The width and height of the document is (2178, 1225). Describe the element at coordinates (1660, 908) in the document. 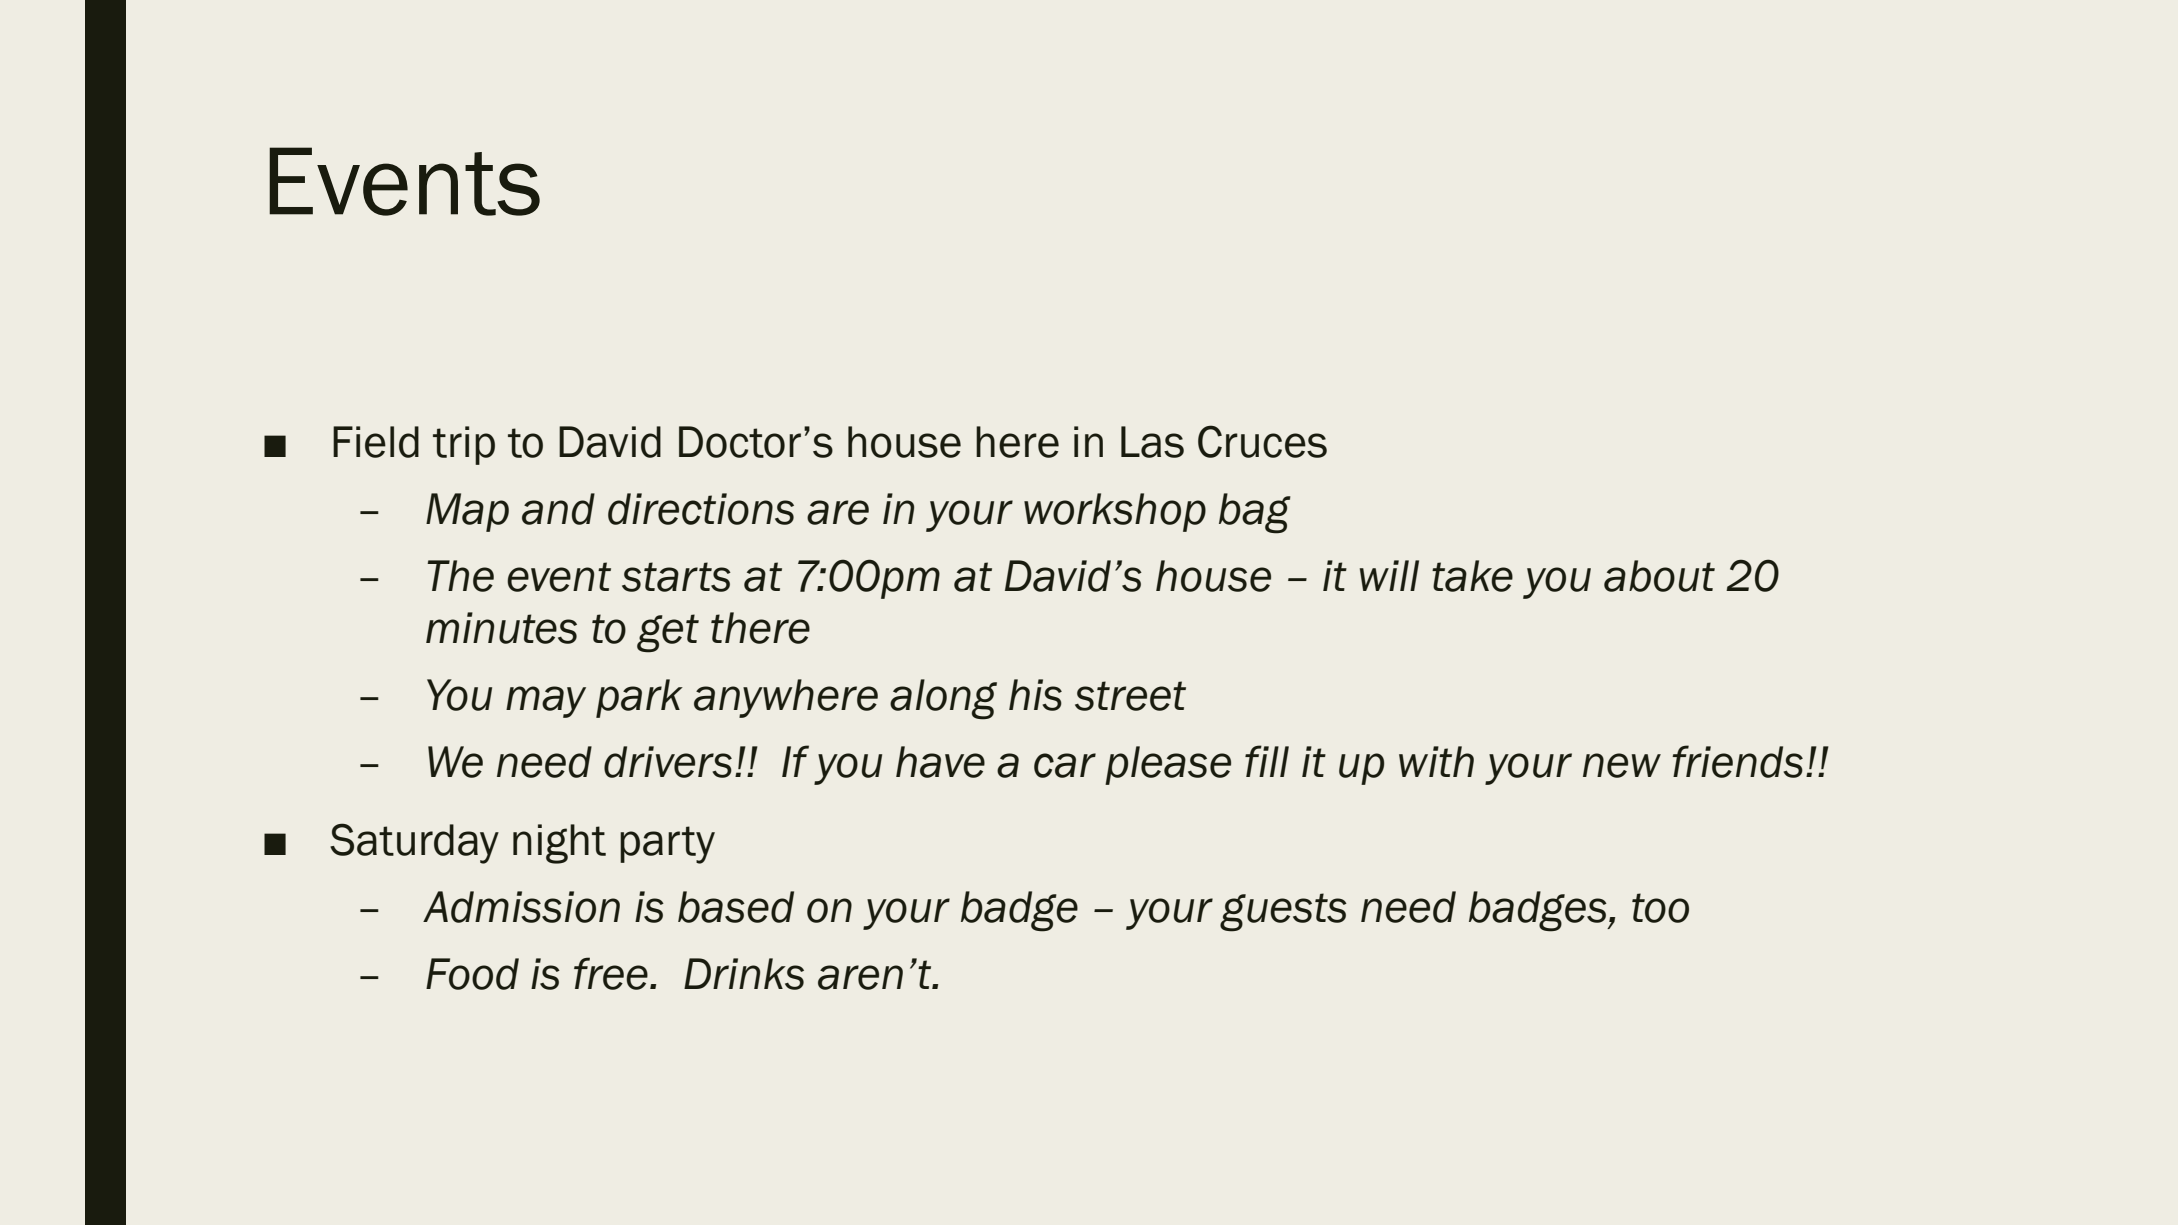

I see `too` at that location.
